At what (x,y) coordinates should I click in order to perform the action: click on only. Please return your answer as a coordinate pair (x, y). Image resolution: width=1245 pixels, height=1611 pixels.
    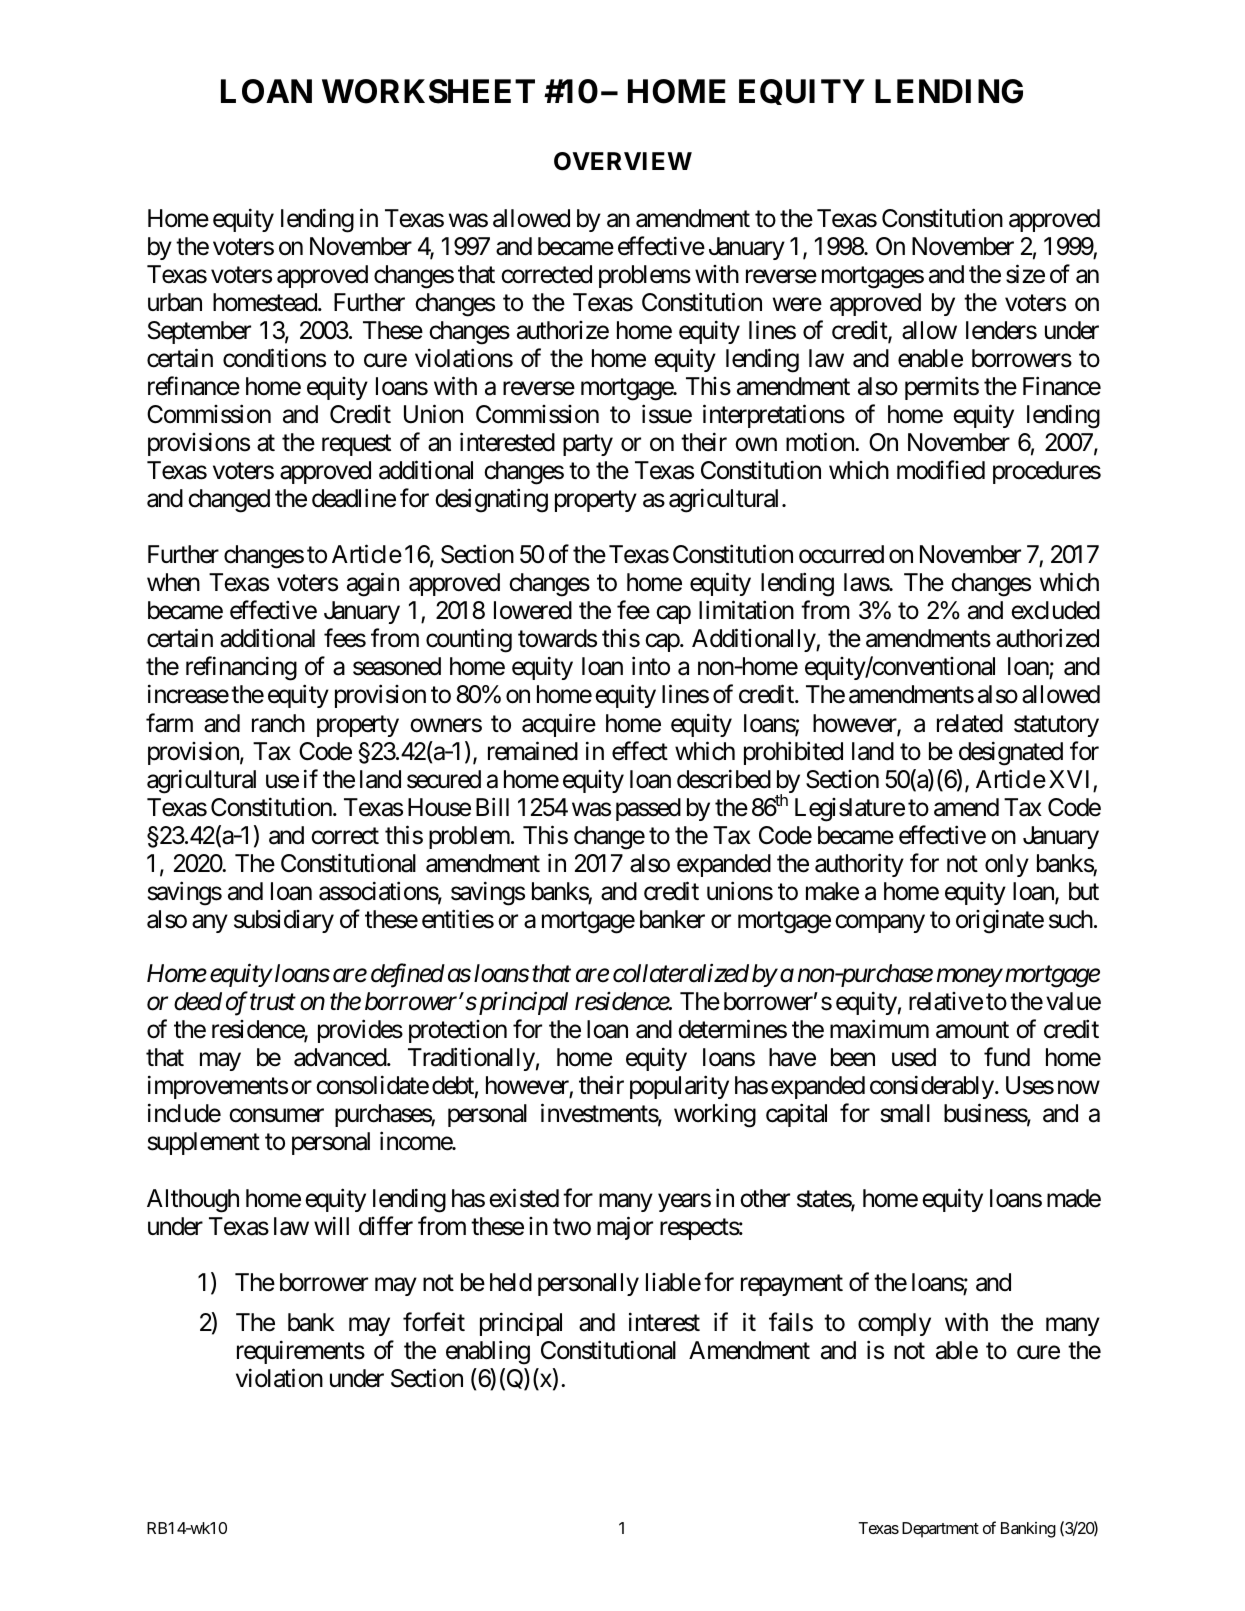
    Looking at the image, I should click on (1007, 865).
